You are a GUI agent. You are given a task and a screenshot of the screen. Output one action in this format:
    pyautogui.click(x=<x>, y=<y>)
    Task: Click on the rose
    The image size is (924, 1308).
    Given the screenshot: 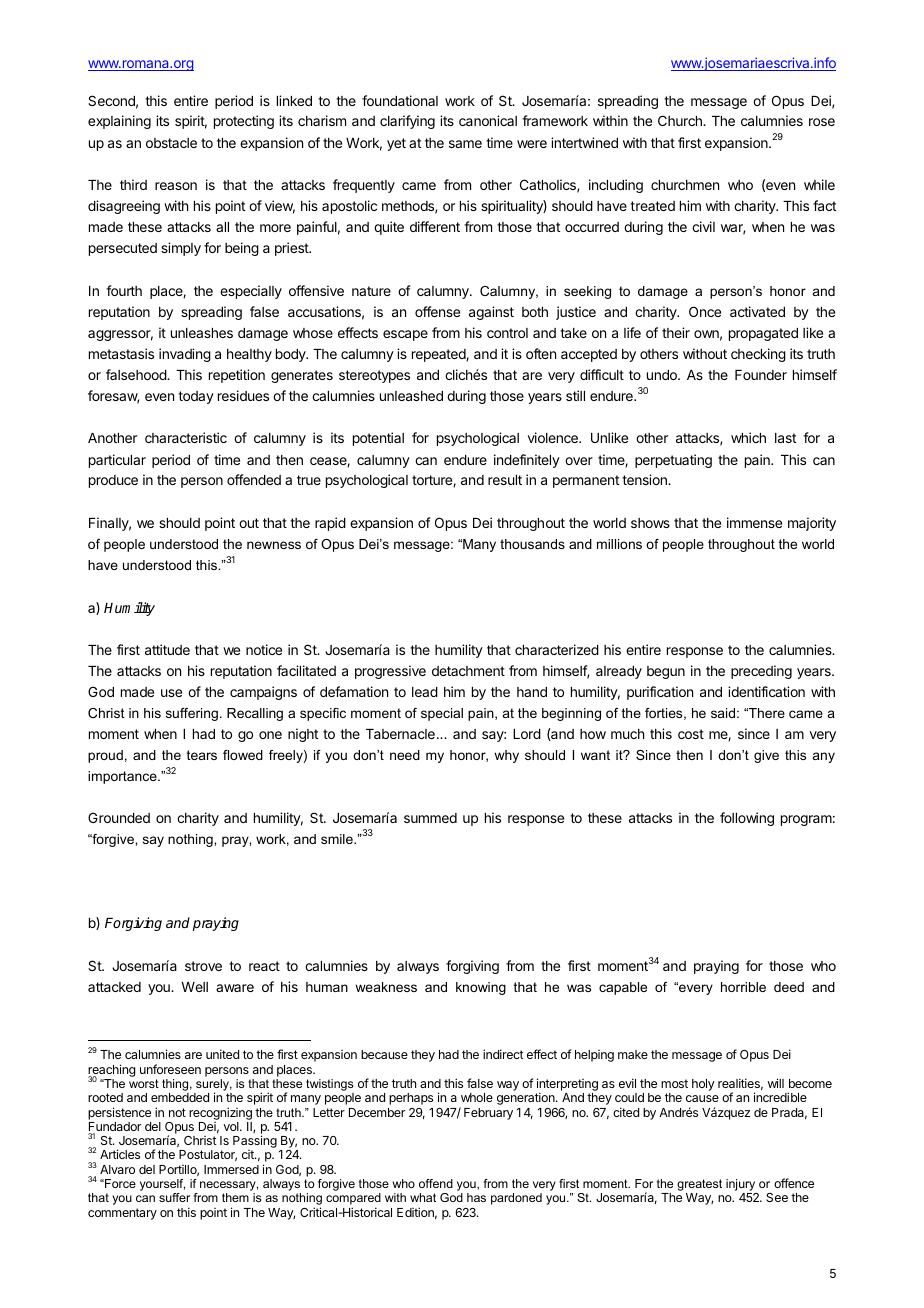 What is the action you would take?
    pyautogui.click(x=822, y=122)
